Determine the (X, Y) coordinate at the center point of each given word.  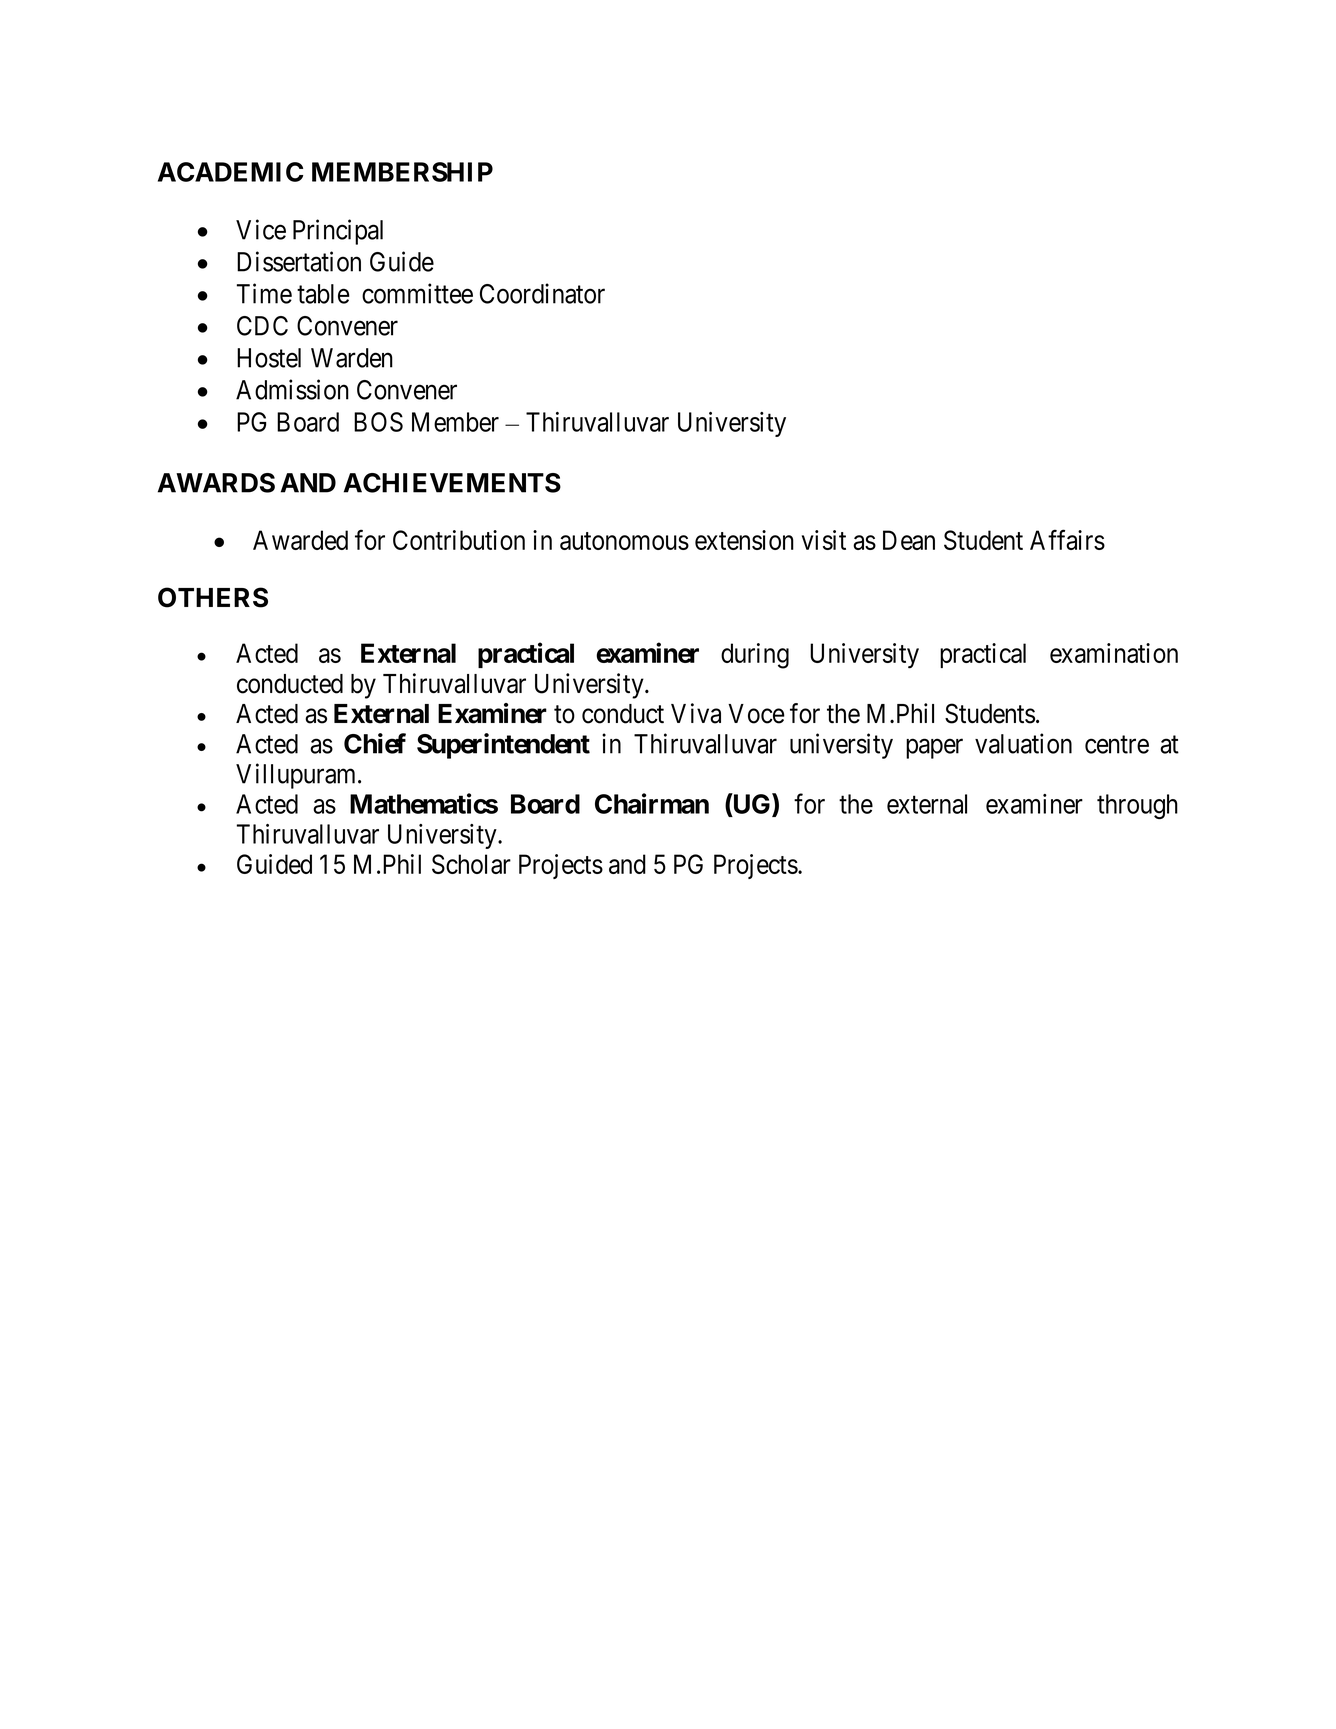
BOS (378, 422)
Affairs (1067, 540)
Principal (338, 232)
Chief (375, 743)
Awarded (300, 540)
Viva (696, 713)
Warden (352, 358)
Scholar (471, 864)
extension (744, 540)
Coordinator (542, 293)
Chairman (652, 803)
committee (417, 293)
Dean (909, 540)
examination (1114, 653)
